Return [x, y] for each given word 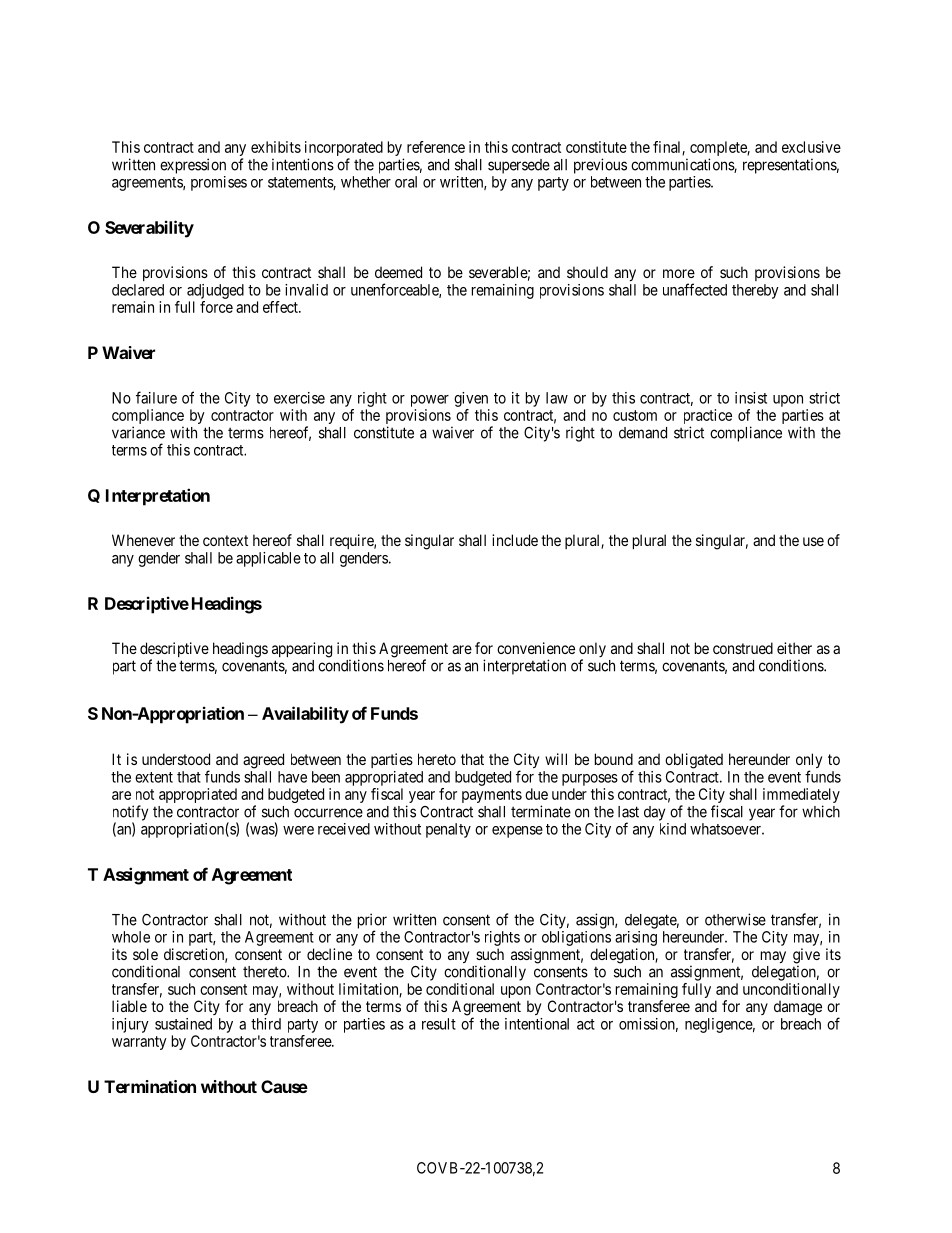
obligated [694, 761]
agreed [263, 761]
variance [138, 432]
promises [219, 183]
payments [492, 796]
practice [708, 418]
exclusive [811, 147]
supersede [519, 166]
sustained [183, 1024]
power [430, 401]
